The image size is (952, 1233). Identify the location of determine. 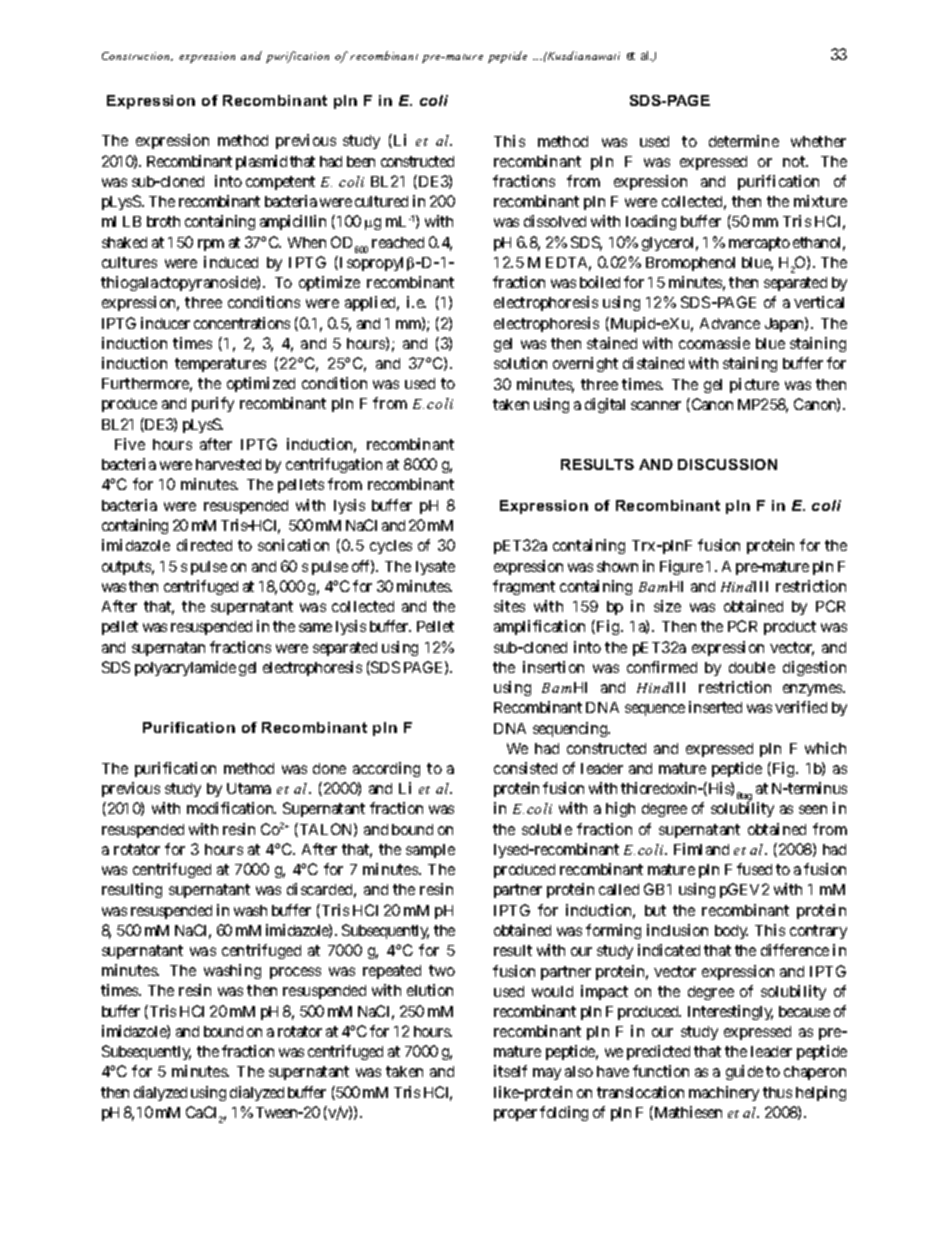
(744, 141).
